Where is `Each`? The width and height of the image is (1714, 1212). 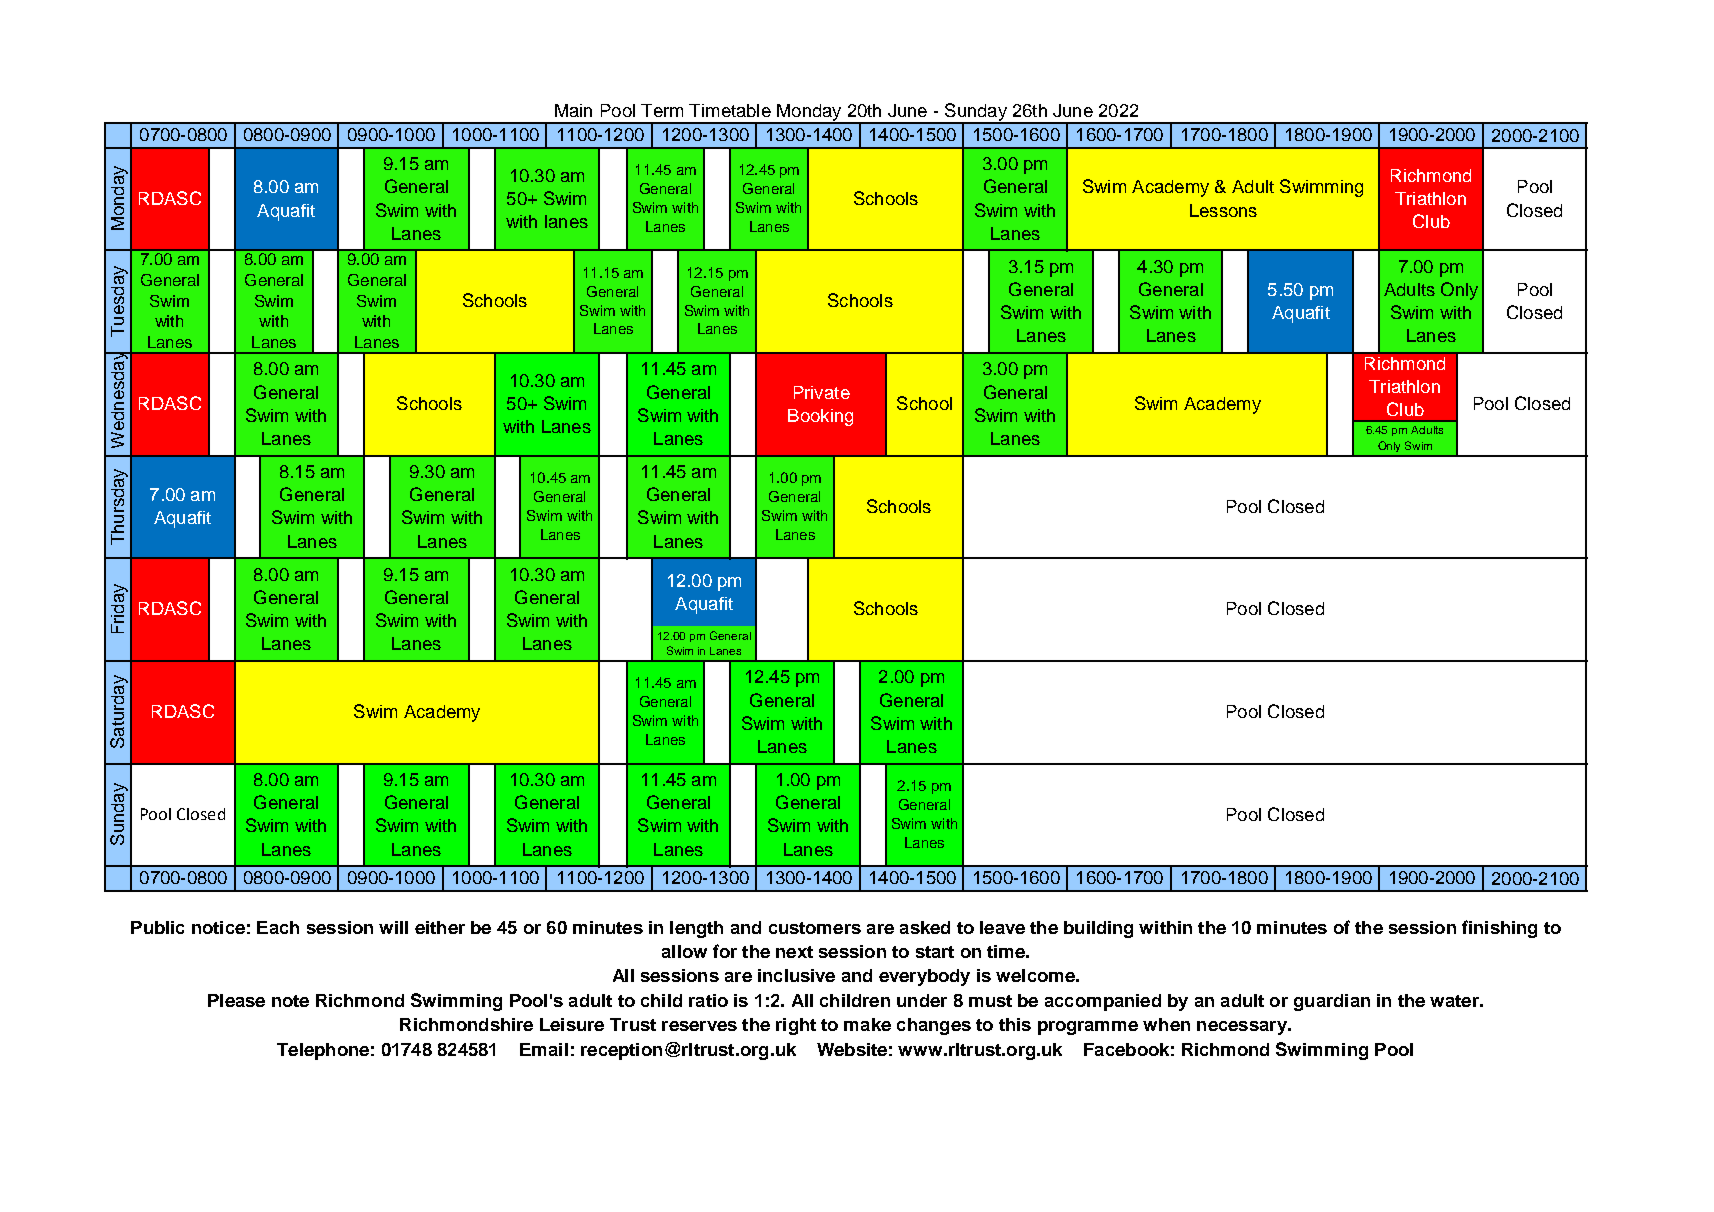 Each is located at coordinates (278, 927).
